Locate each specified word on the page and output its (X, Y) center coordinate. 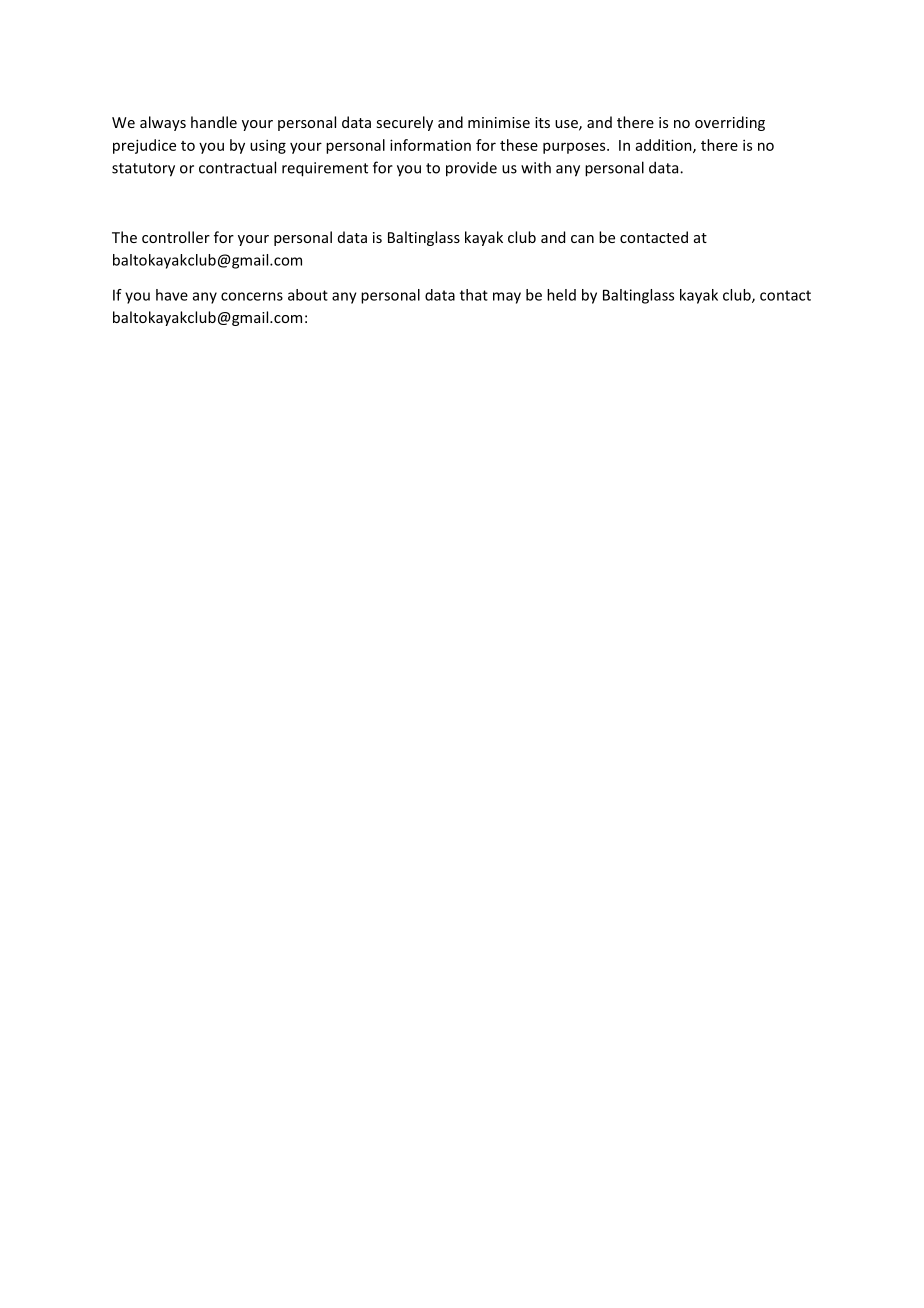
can (582, 239)
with (536, 167)
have (172, 295)
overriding (730, 123)
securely (404, 123)
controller (176, 237)
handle (214, 122)
